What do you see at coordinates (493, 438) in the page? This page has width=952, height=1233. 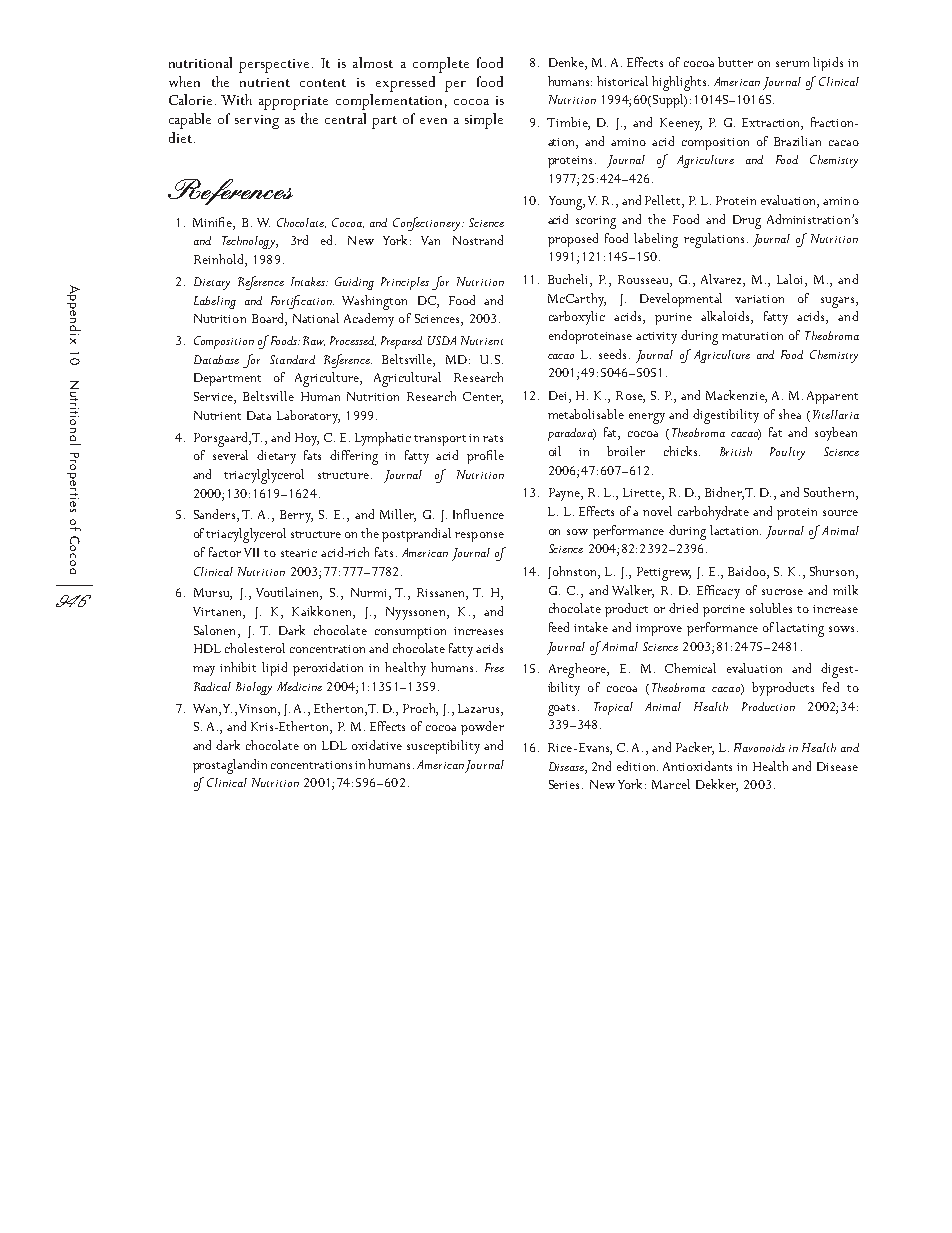 I see `rats` at bounding box center [493, 438].
